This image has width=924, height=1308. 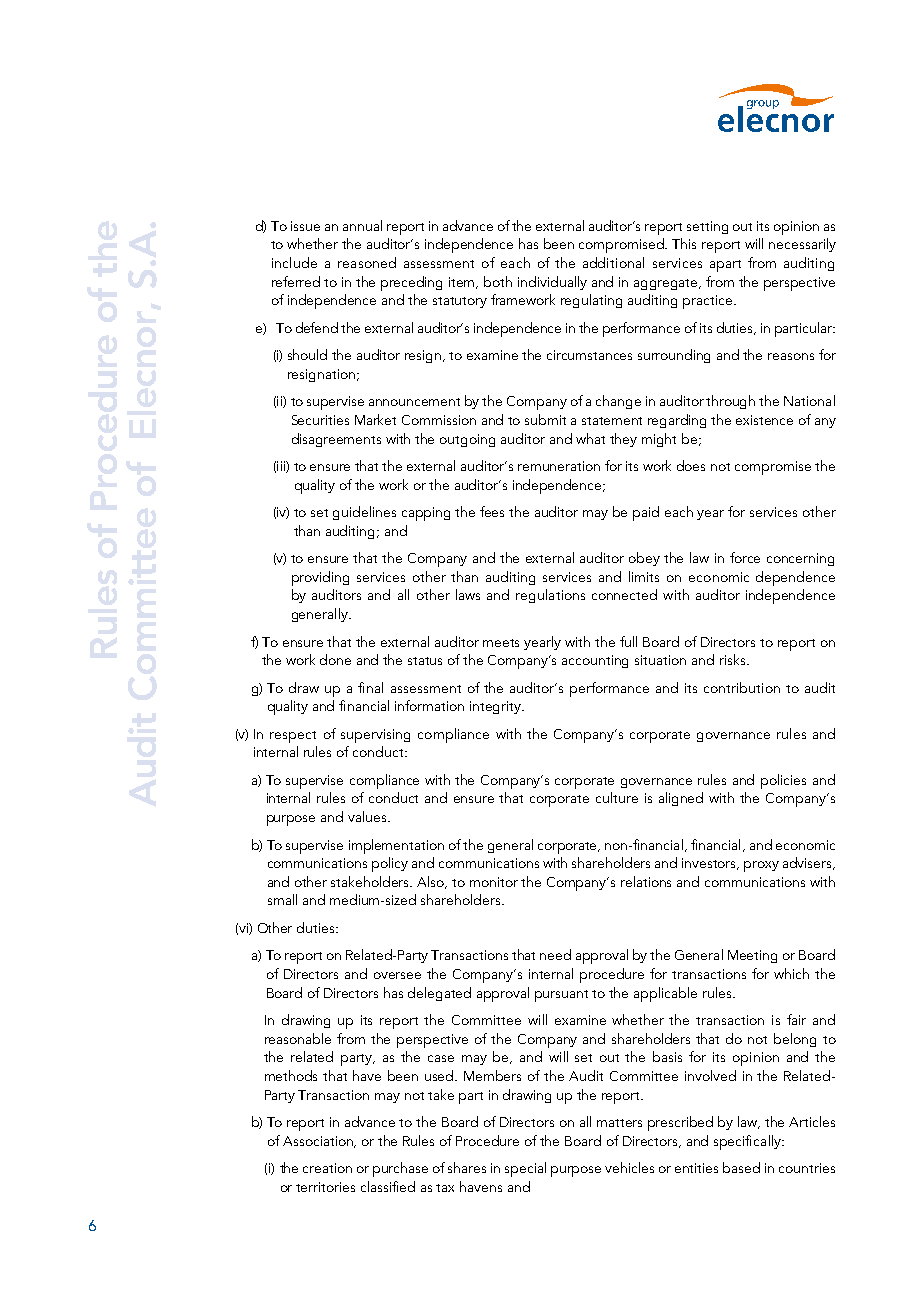 What do you see at coordinates (741, 1167) in the image?
I see `based` at bounding box center [741, 1167].
